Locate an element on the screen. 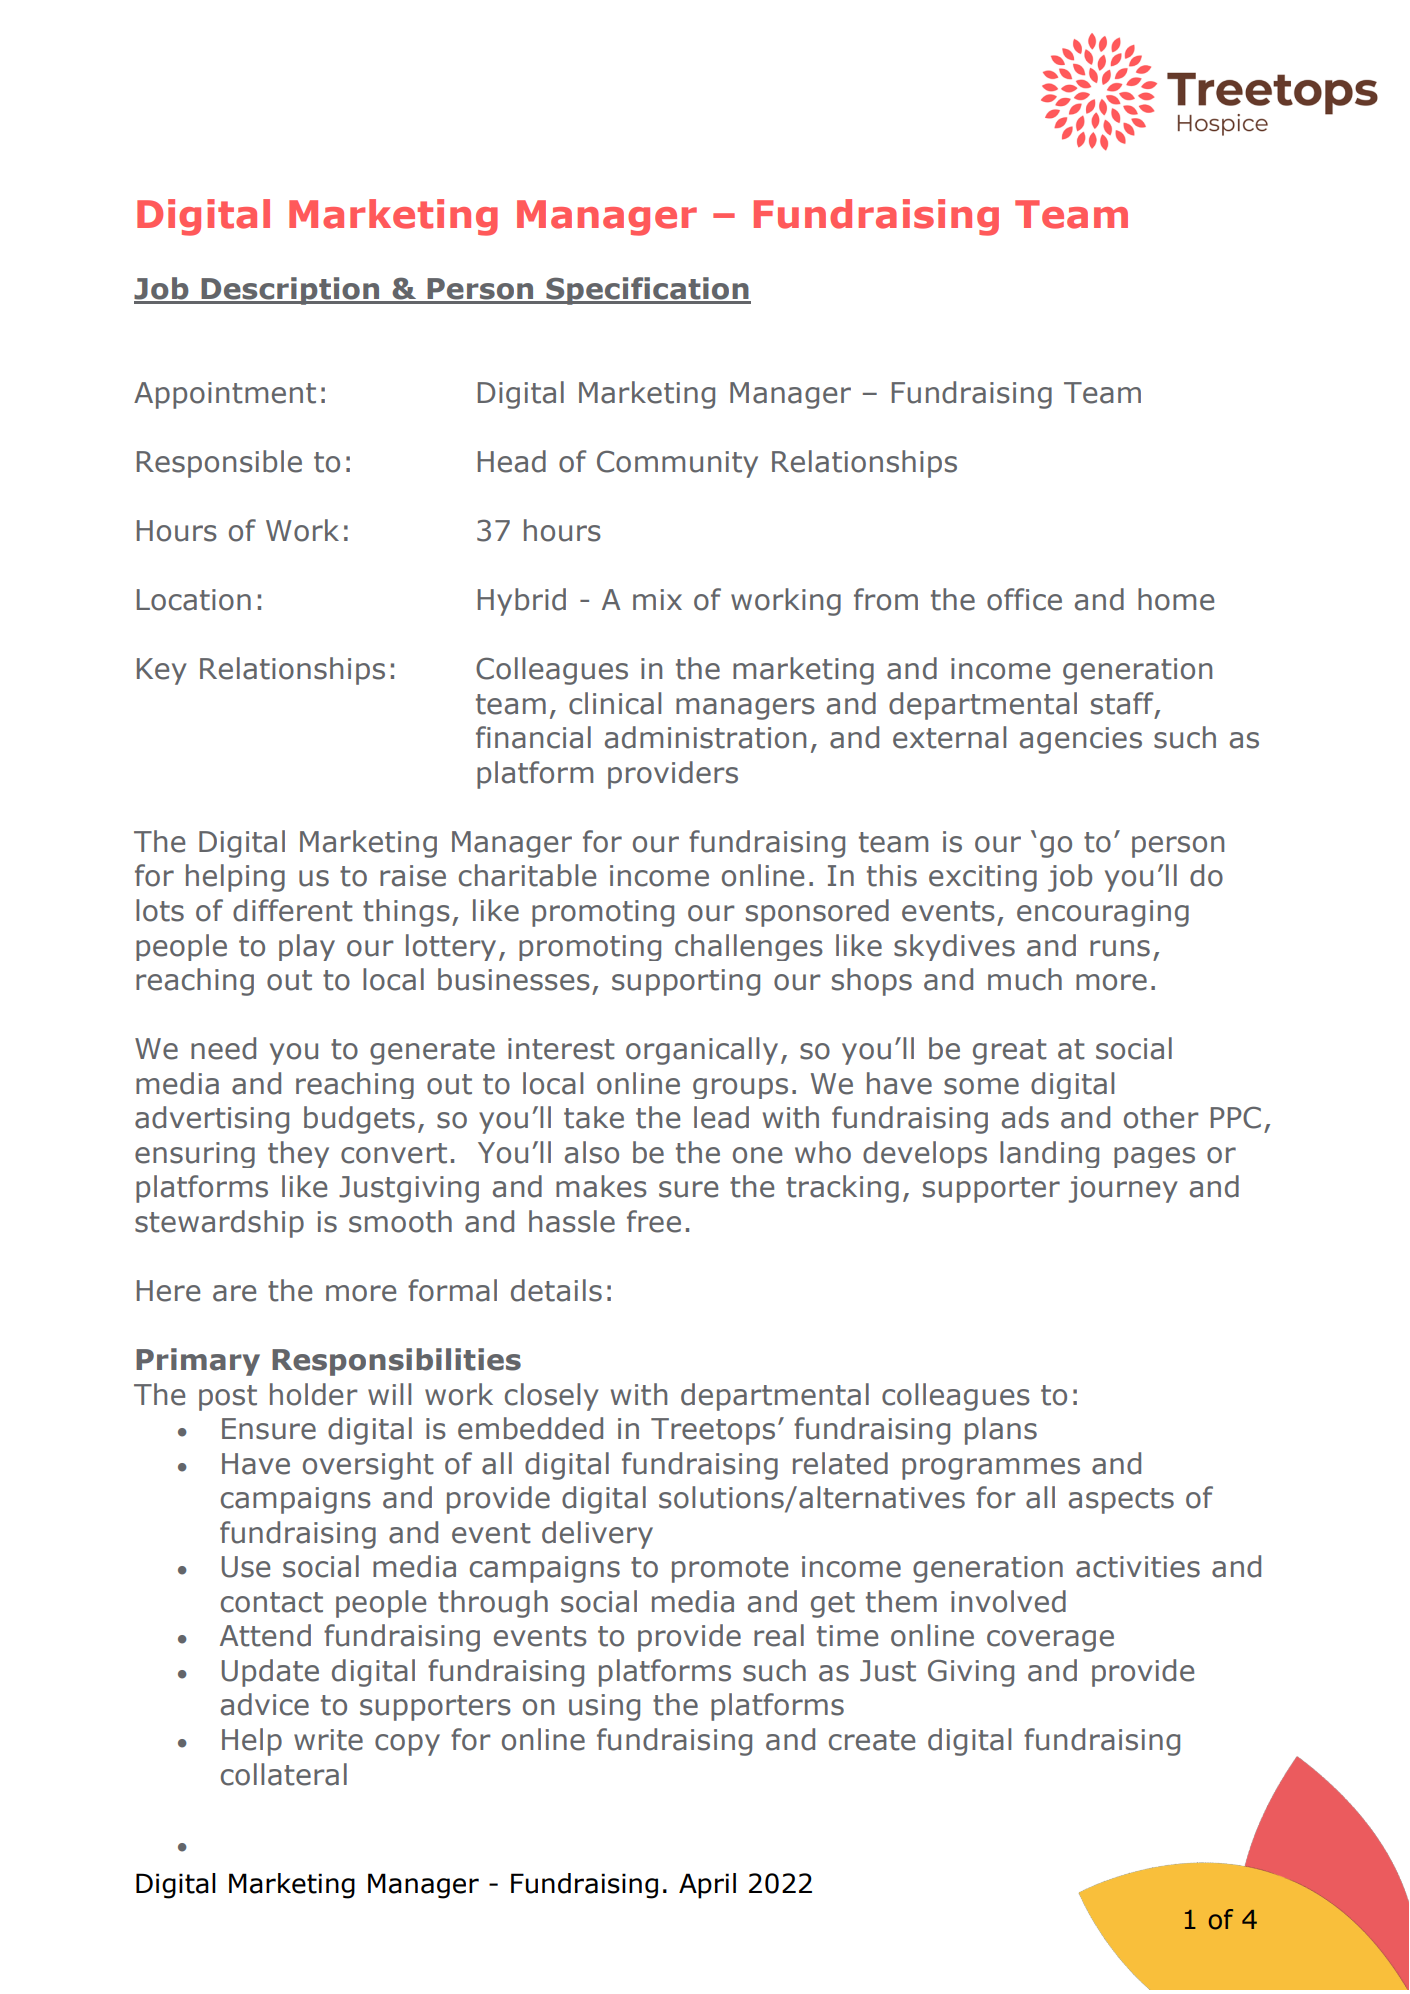 The image size is (1410, 1994). Specification is located at coordinates (647, 291).
